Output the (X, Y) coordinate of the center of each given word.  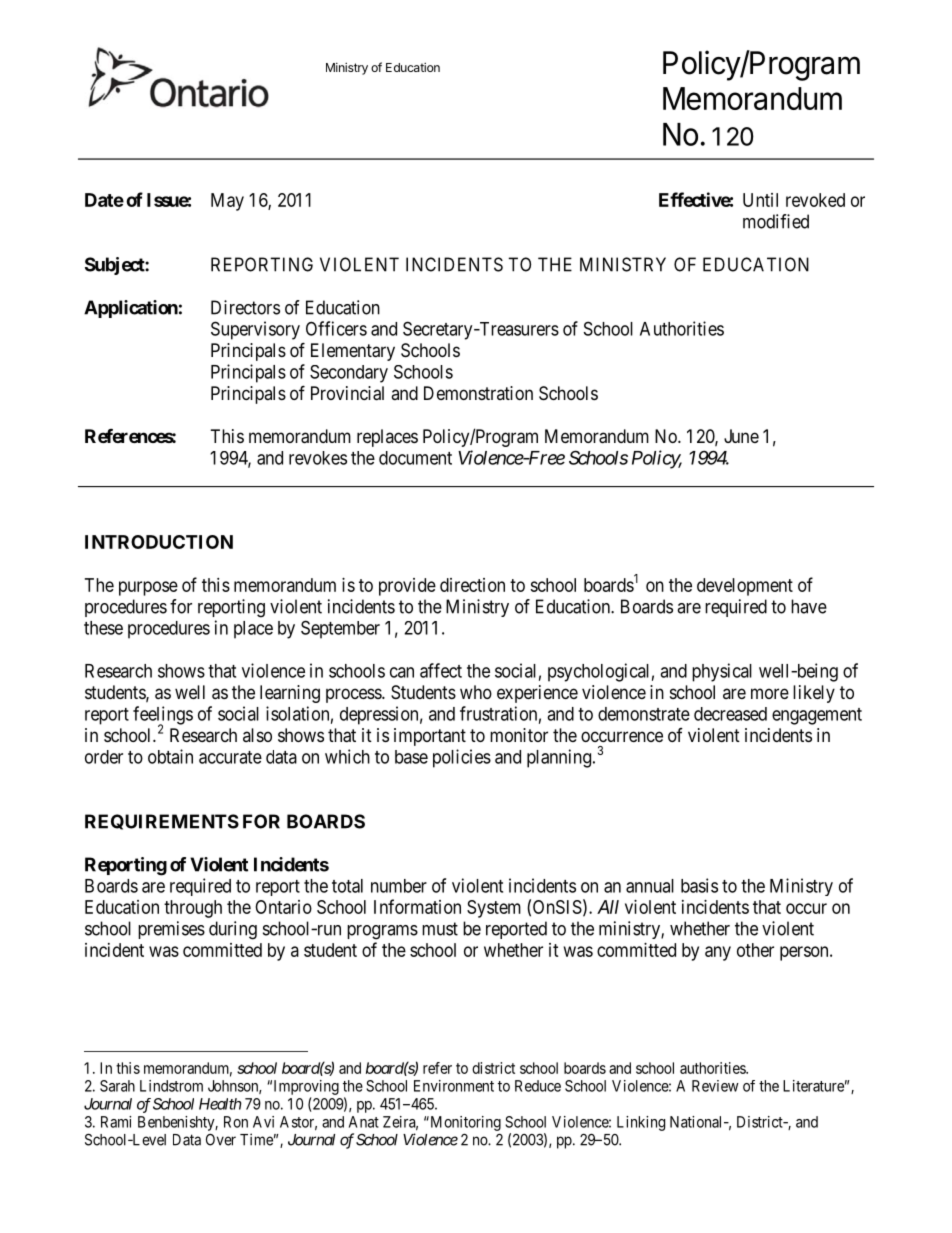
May (227, 202)
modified (776, 221)
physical (722, 672)
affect (441, 670)
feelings (163, 716)
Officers (336, 328)
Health (220, 1104)
